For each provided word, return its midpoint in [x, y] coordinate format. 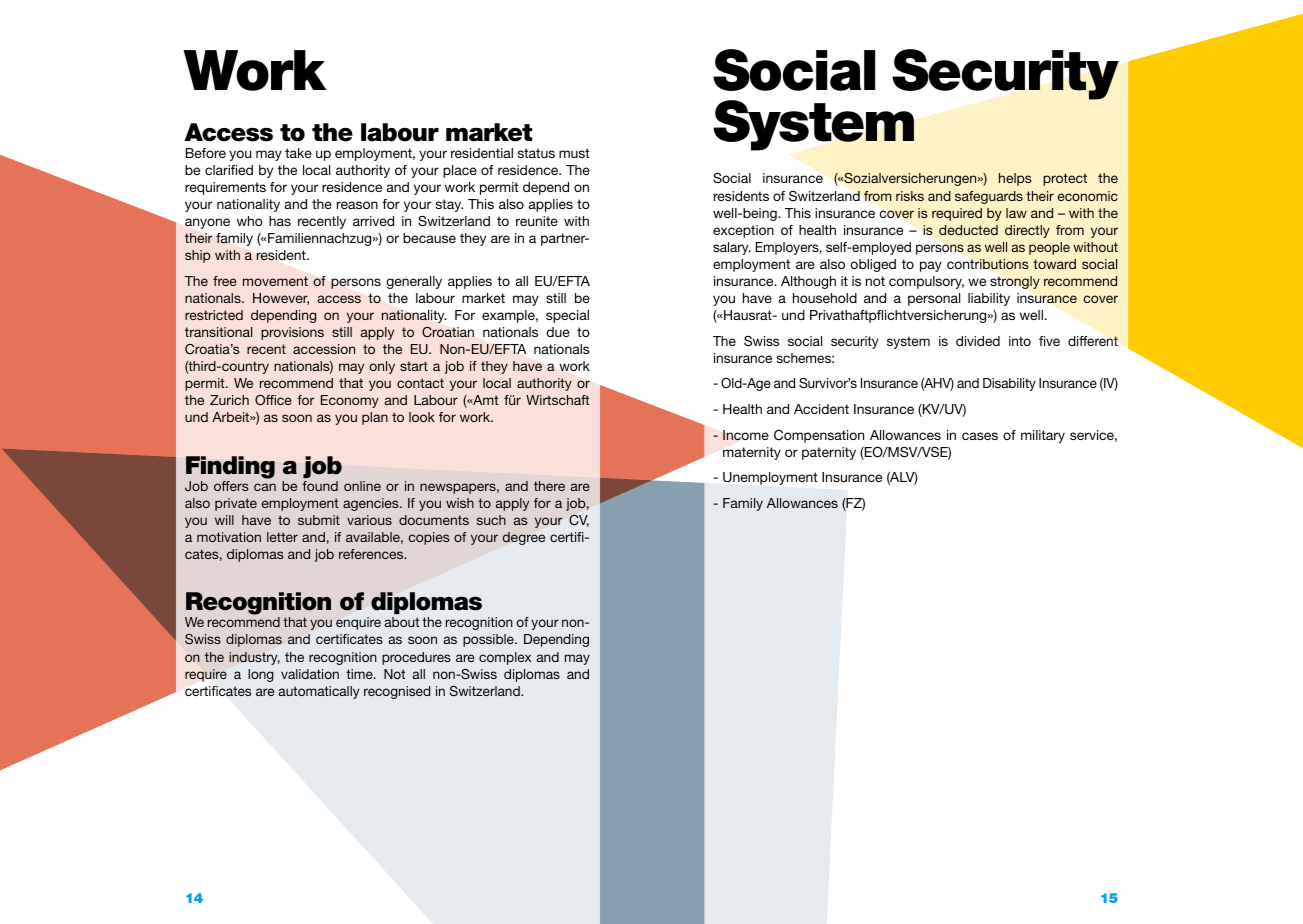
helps [1015, 179]
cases [980, 436]
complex [505, 658]
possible [489, 640]
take [298, 153]
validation [310, 674]
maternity [752, 453]
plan [375, 418]
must [574, 153]
